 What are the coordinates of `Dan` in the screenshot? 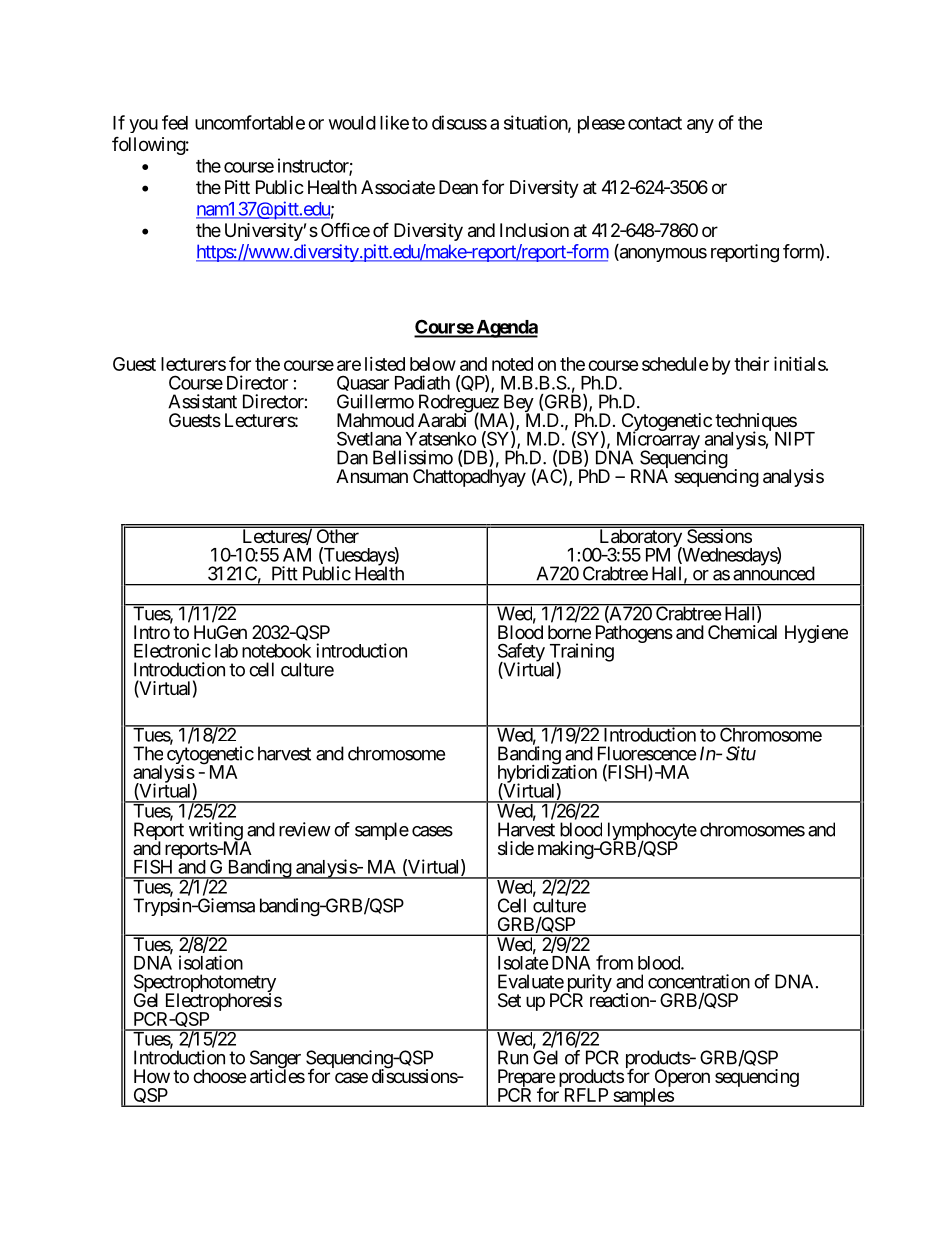 It's located at (352, 457).
